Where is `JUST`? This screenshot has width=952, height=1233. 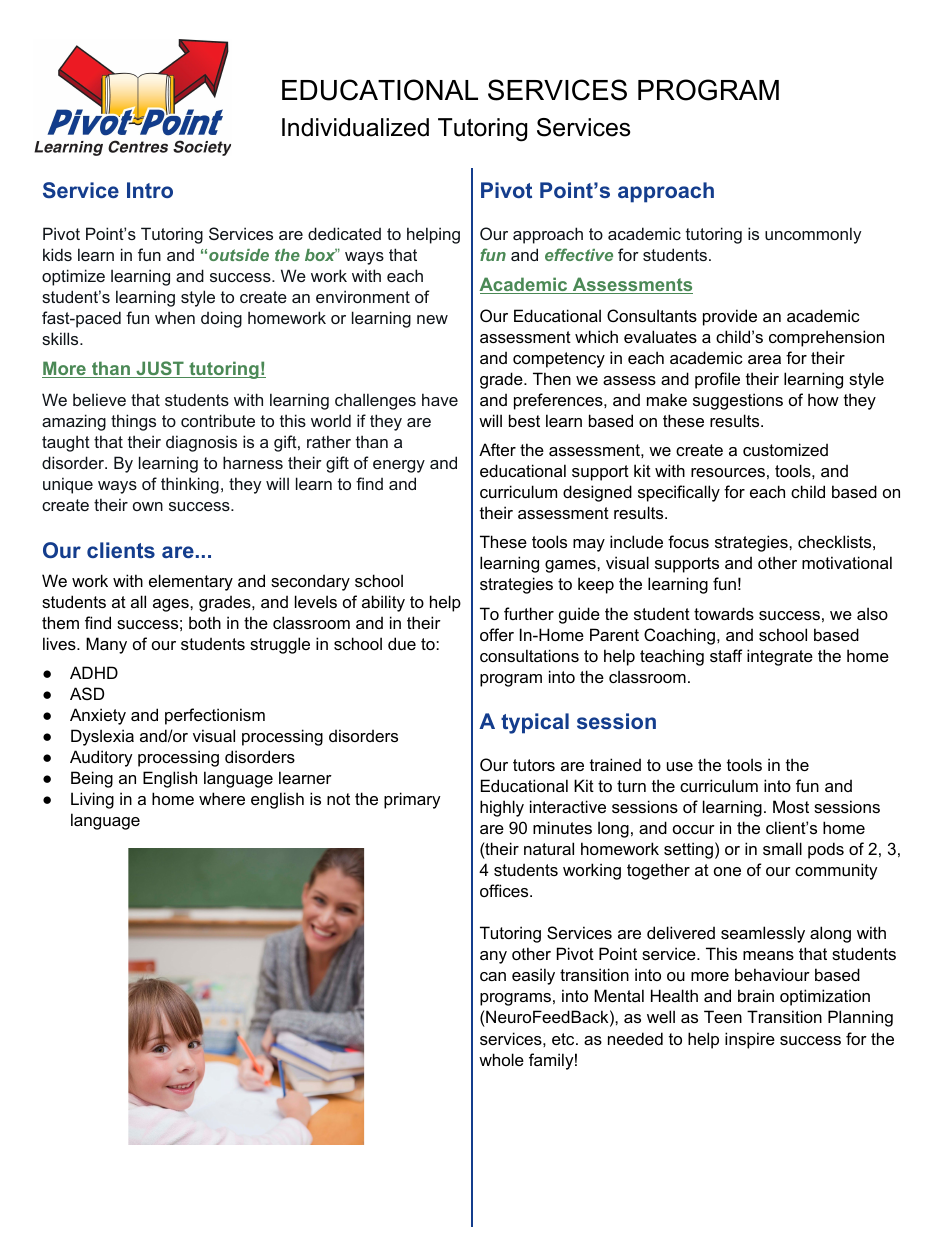
JUST is located at coordinates (160, 369).
